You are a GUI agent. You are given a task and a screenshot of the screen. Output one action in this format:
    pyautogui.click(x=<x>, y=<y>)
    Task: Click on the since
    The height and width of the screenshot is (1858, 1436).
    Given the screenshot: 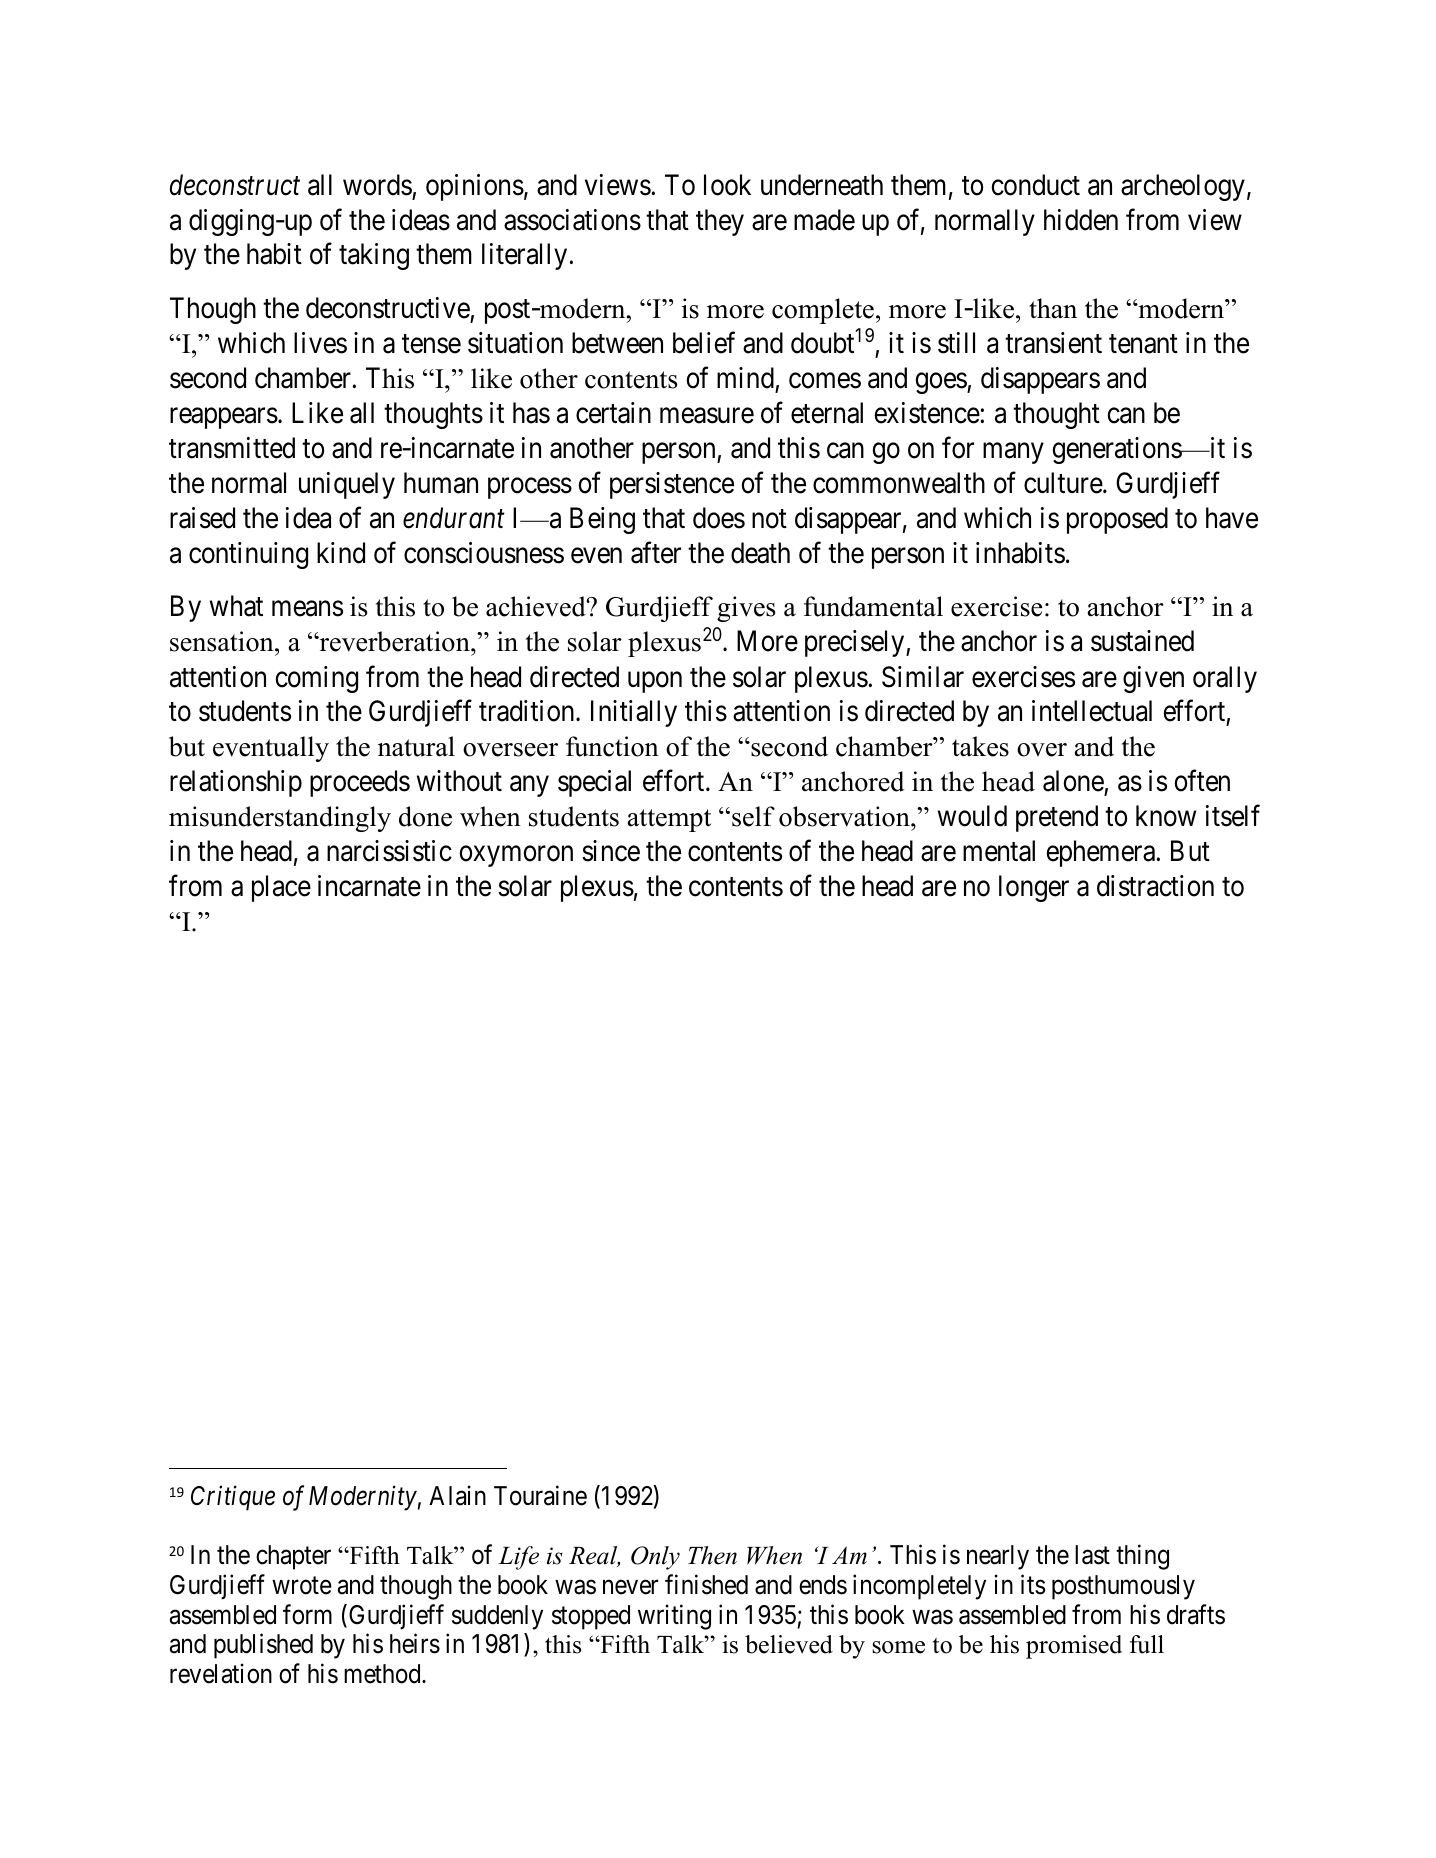 What is the action you would take?
    pyautogui.click(x=611, y=851)
